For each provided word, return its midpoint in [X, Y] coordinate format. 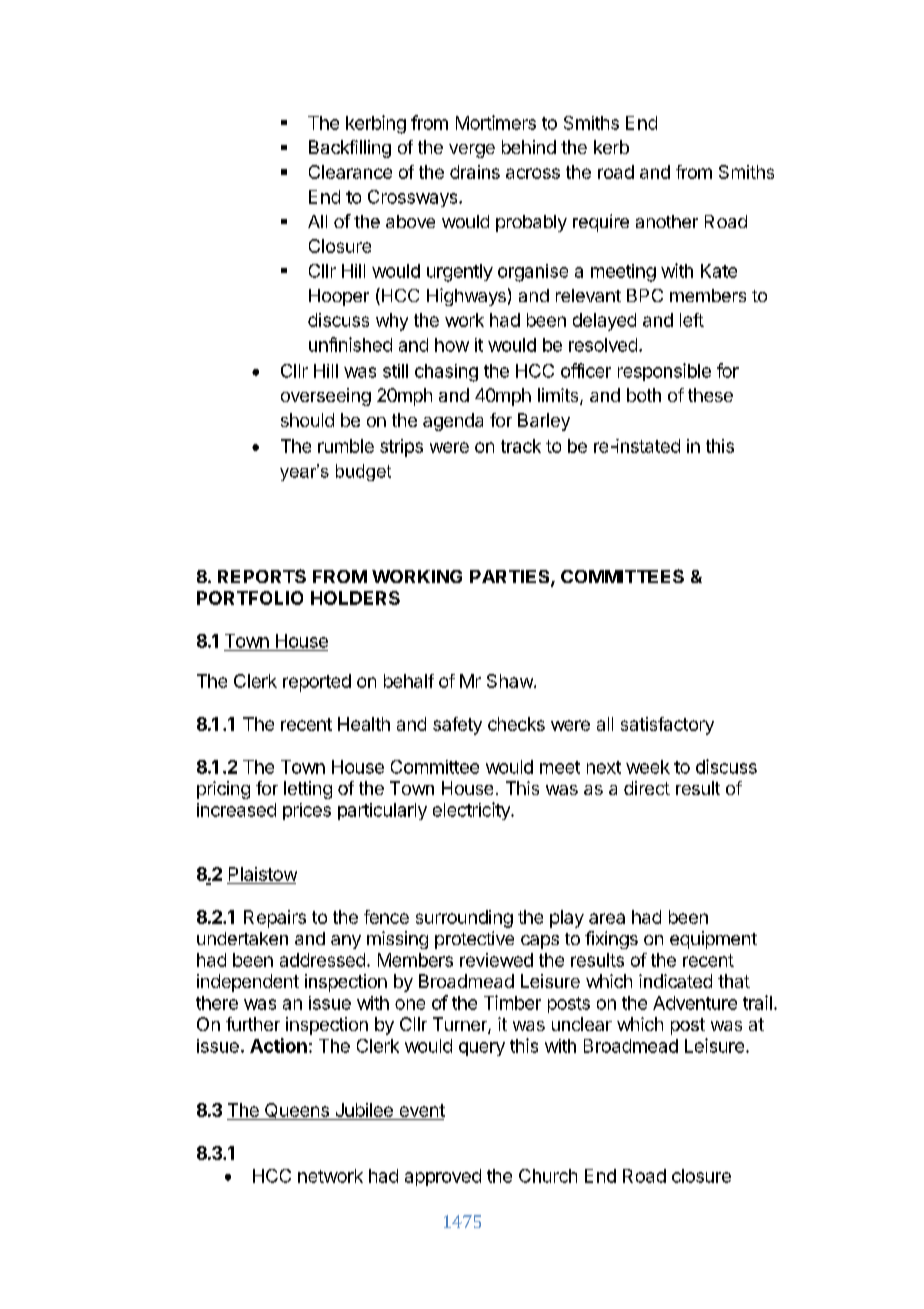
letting [308, 790]
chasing [446, 373]
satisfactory [667, 726]
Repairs [275, 919]
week [648, 767]
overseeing [326, 397]
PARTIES [511, 578]
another [667, 221]
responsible [664, 372]
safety [457, 726]
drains [475, 172]
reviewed [496, 960]
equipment [713, 940]
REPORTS [262, 576]
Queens [296, 1111]
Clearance [350, 172]
